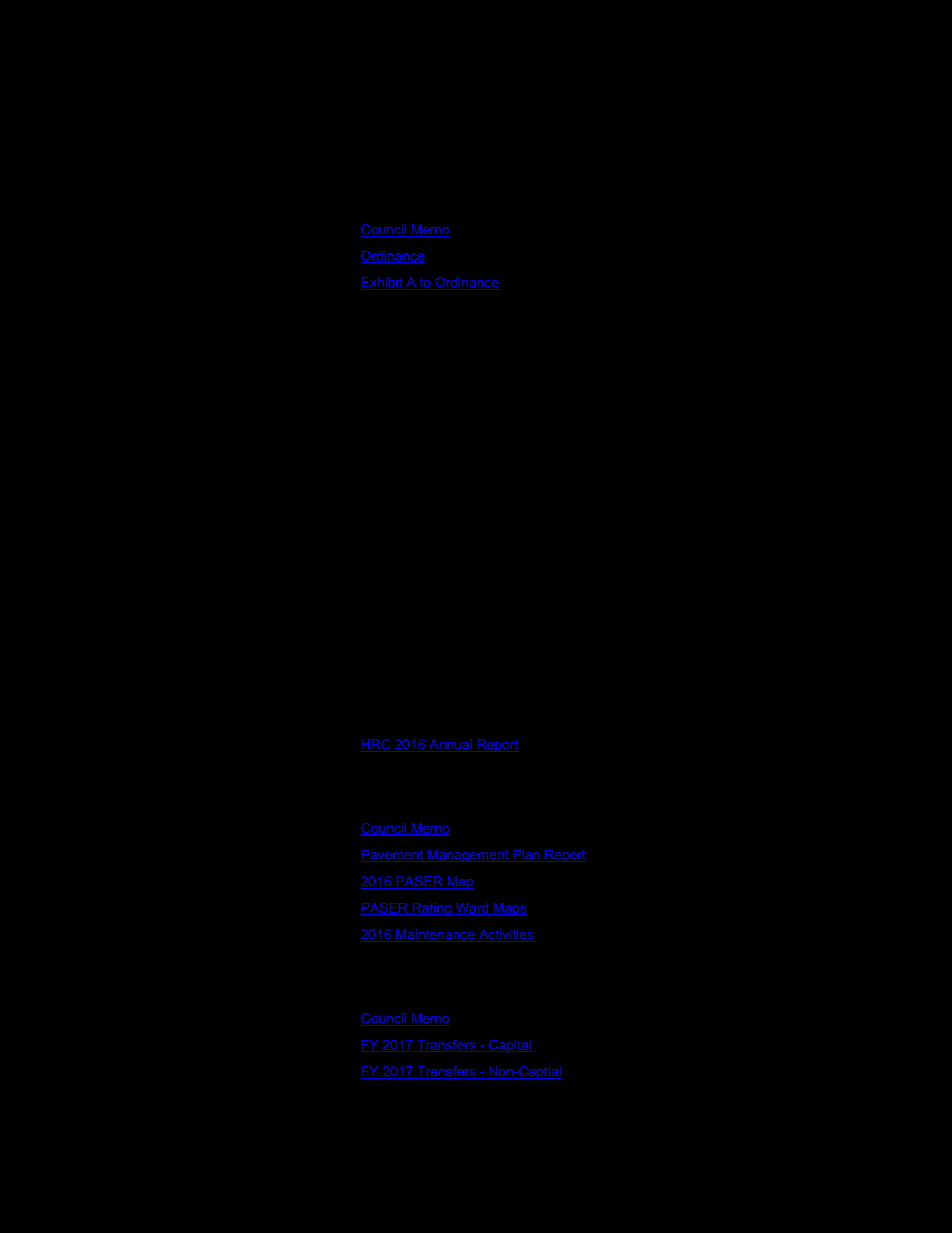 Image resolution: width=952 pixels, height=1233 pixels. Describe the element at coordinates (506, 935) in the screenshot. I see `Activities` at that location.
